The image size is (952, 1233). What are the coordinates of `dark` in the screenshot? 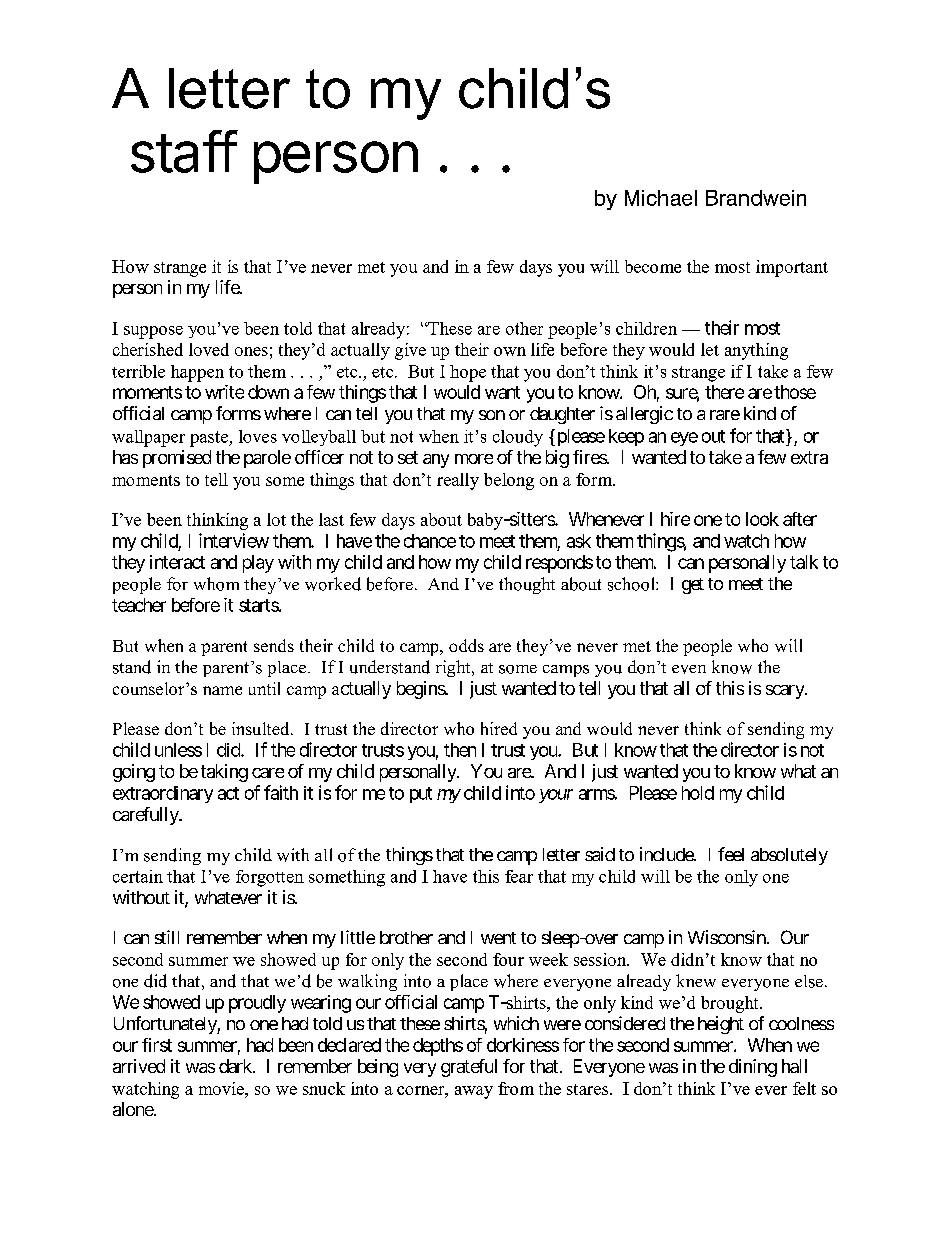 It's located at (236, 1066).
